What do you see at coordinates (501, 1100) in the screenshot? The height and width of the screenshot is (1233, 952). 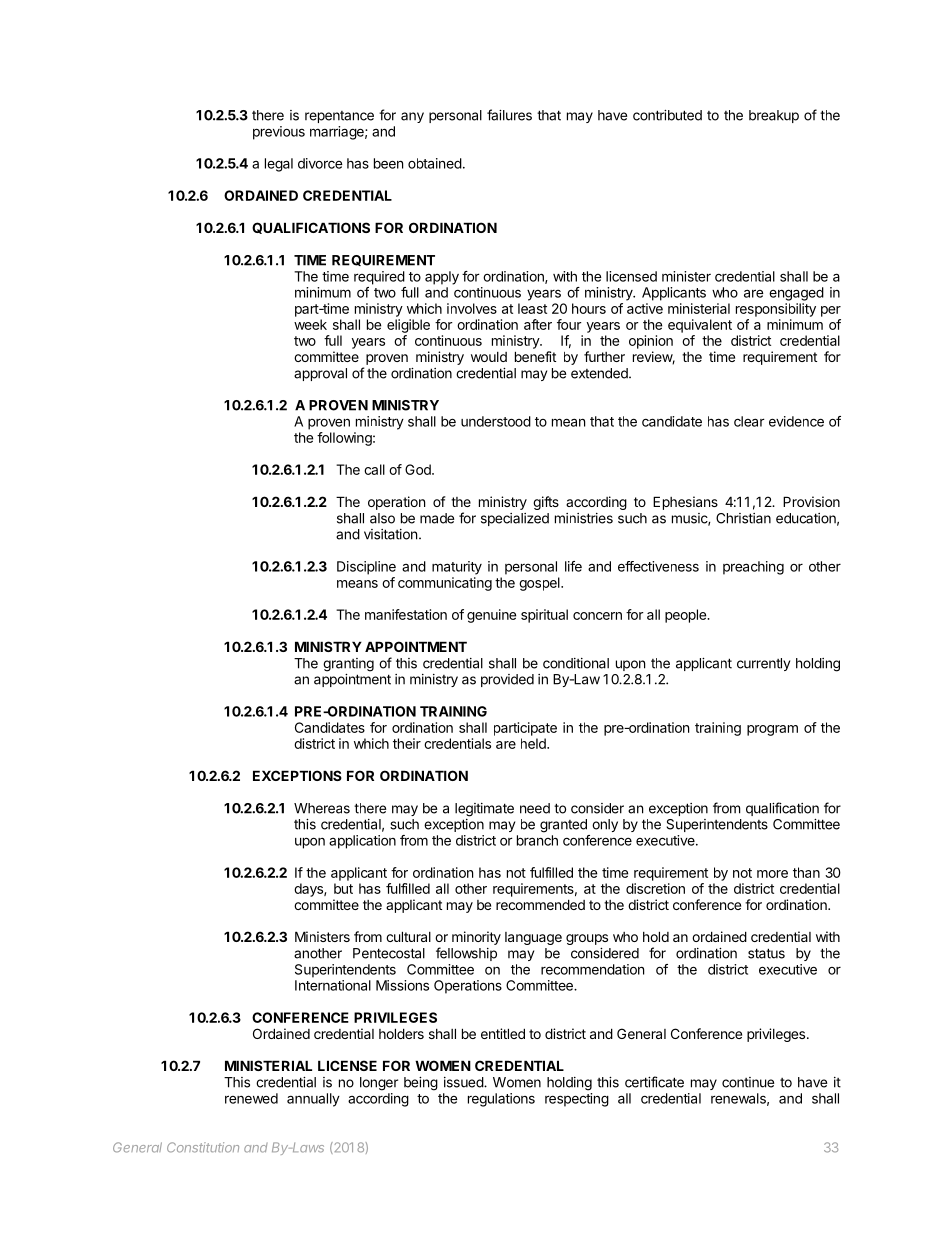 I see `regulations` at bounding box center [501, 1100].
